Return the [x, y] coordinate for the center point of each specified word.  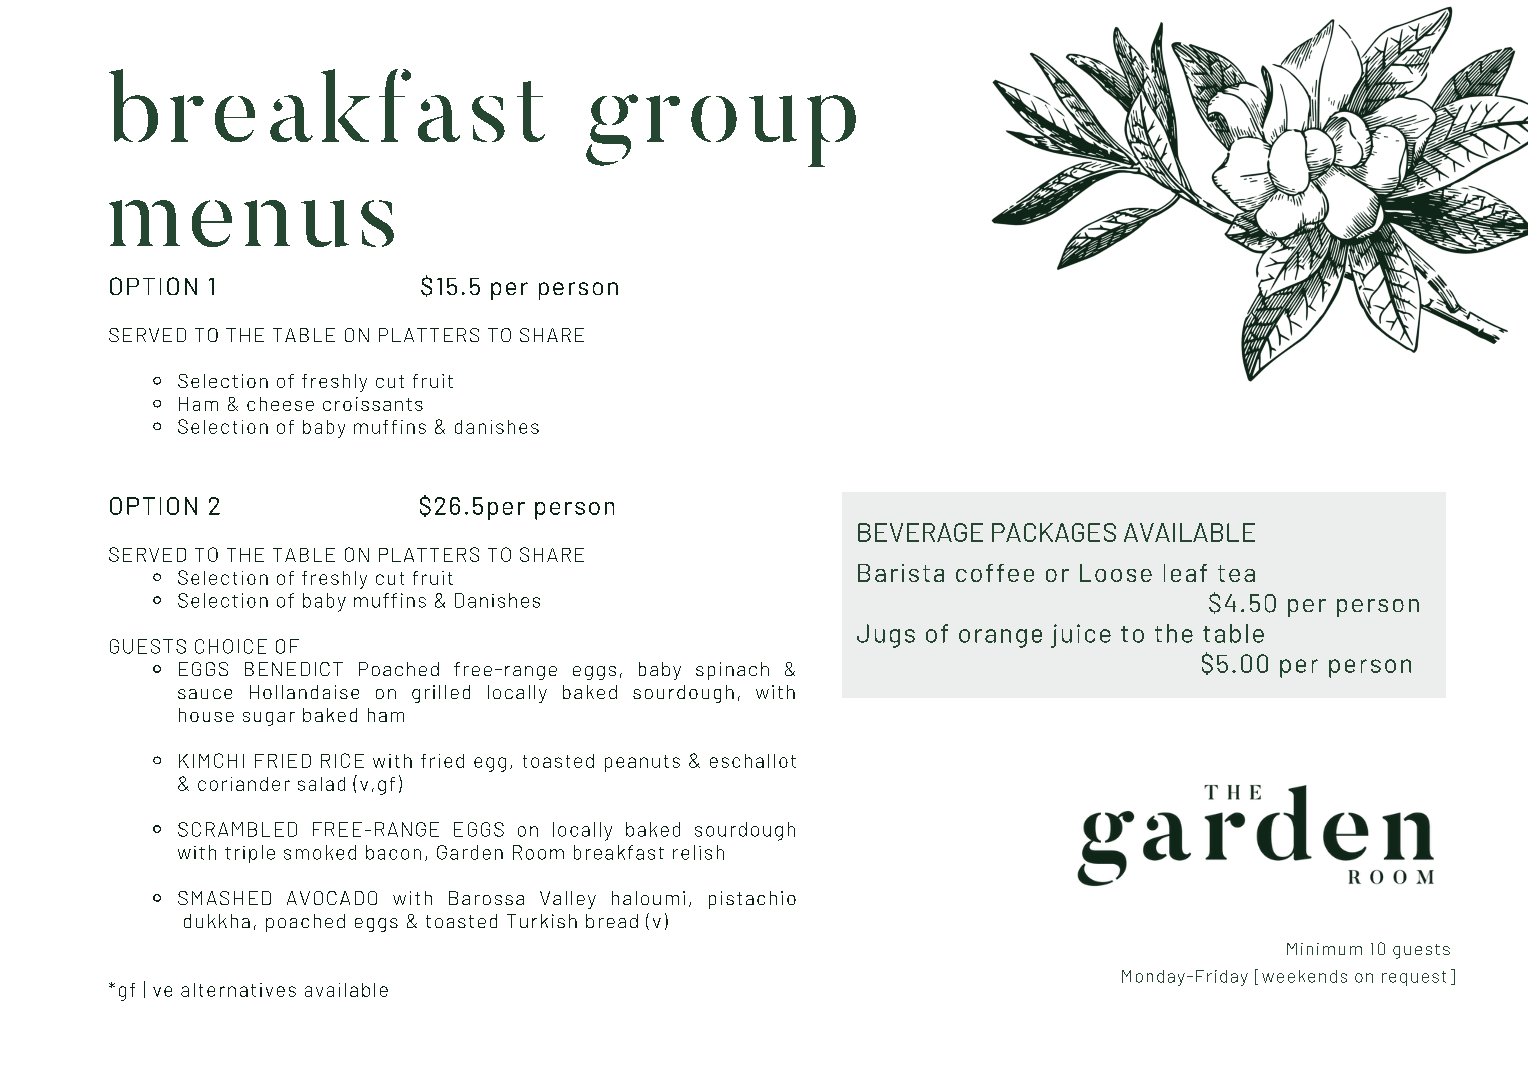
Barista [901, 573]
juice [1081, 636]
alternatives [238, 990]
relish [698, 852]
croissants [373, 404]
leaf [1185, 573]
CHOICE [231, 646]
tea [1236, 573]
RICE [342, 760]
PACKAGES [1054, 532]
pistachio [752, 900]
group [721, 130]
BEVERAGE [920, 532]
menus [251, 223]
